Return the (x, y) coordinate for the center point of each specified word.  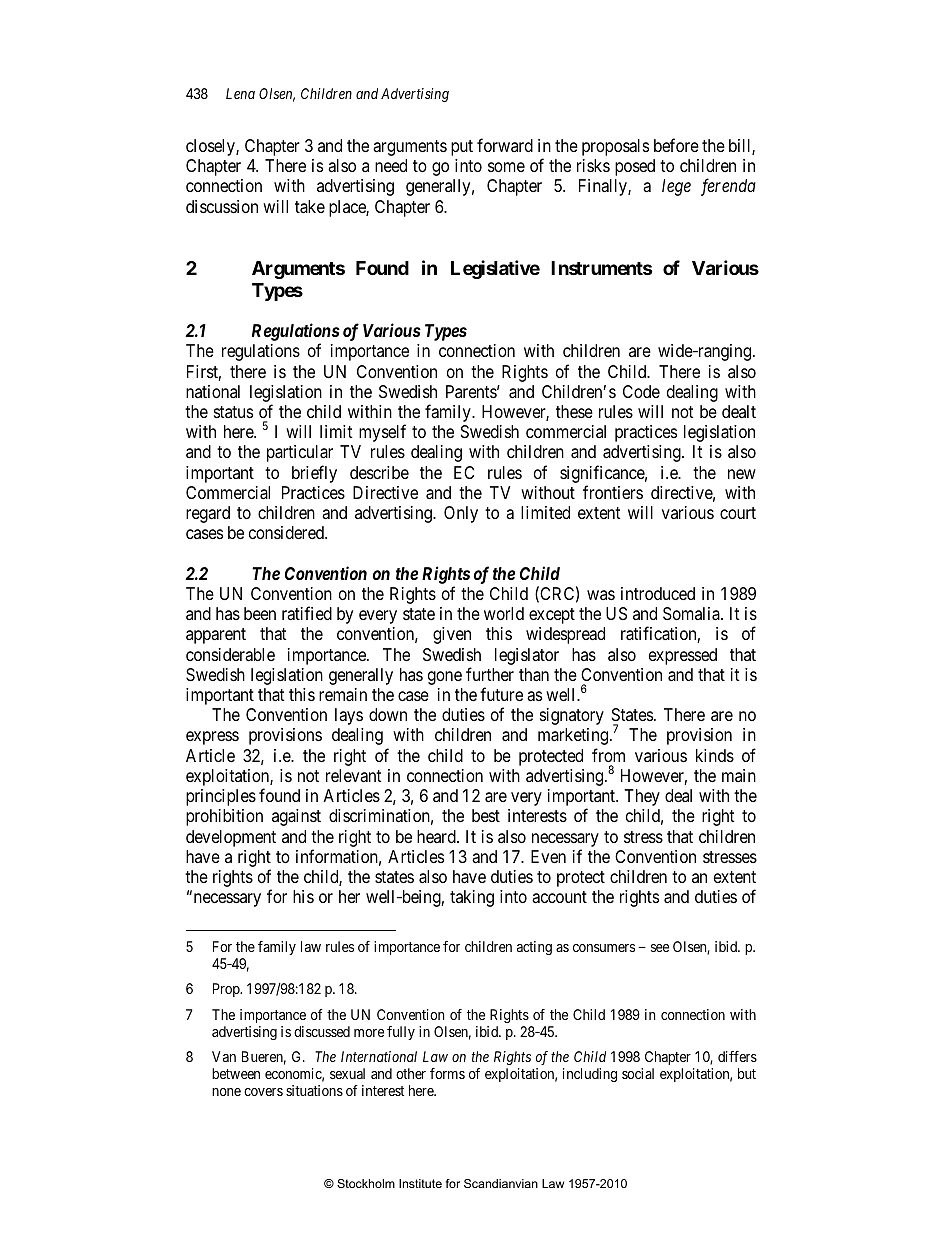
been (260, 613)
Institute (420, 1183)
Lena (240, 93)
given (452, 635)
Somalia (692, 614)
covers (263, 1092)
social (638, 1073)
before (676, 145)
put (462, 148)
